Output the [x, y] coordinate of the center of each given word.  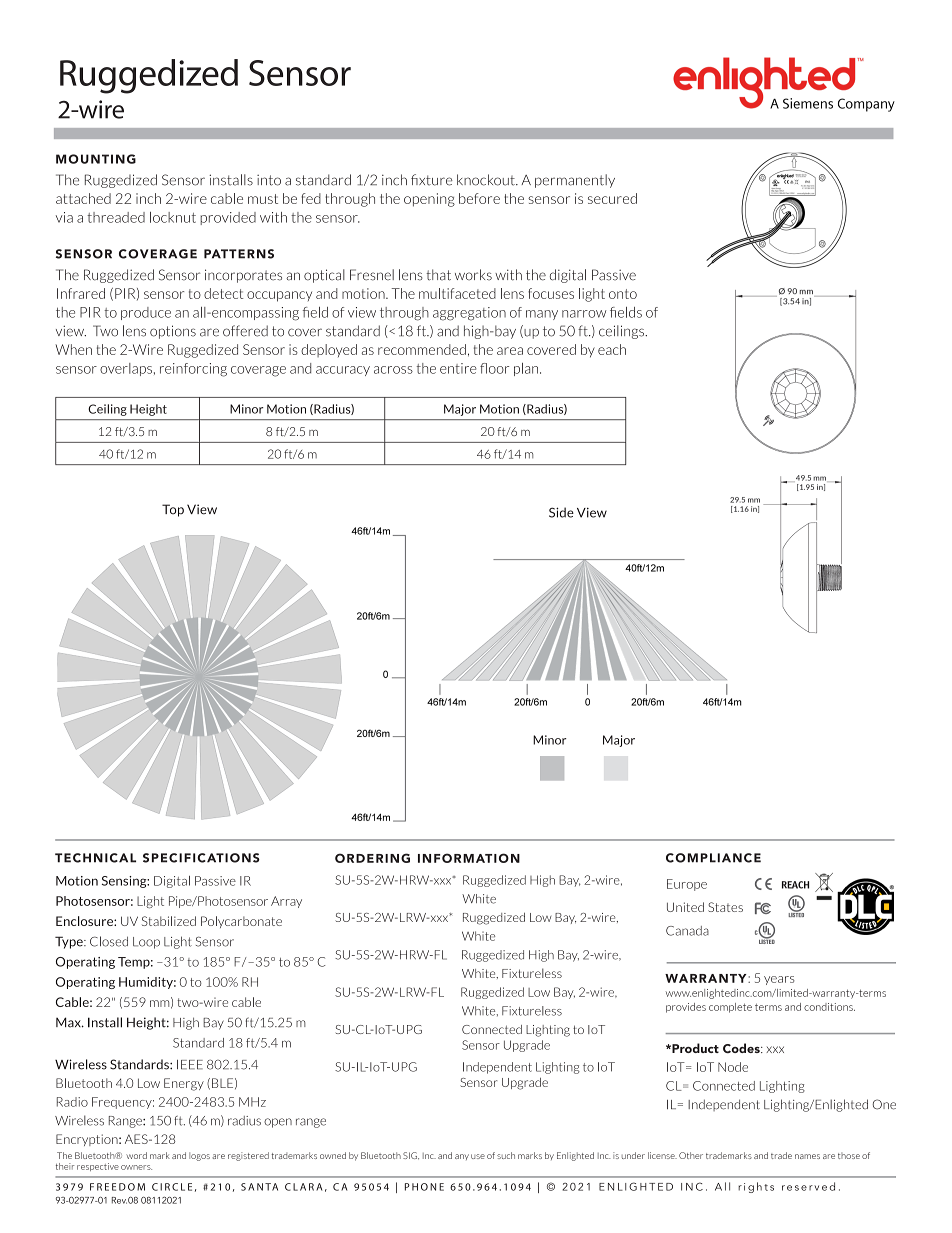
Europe [687, 885]
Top [173, 510]
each [612, 349]
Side [561, 512]
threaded [116, 217]
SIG [411, 1156]
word [136, 1155]
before [479, 198]
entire [458, 368]
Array [286, 902]
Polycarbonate [241, 922]
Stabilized [169, 921]
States [725, 907]
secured [612, 198]
